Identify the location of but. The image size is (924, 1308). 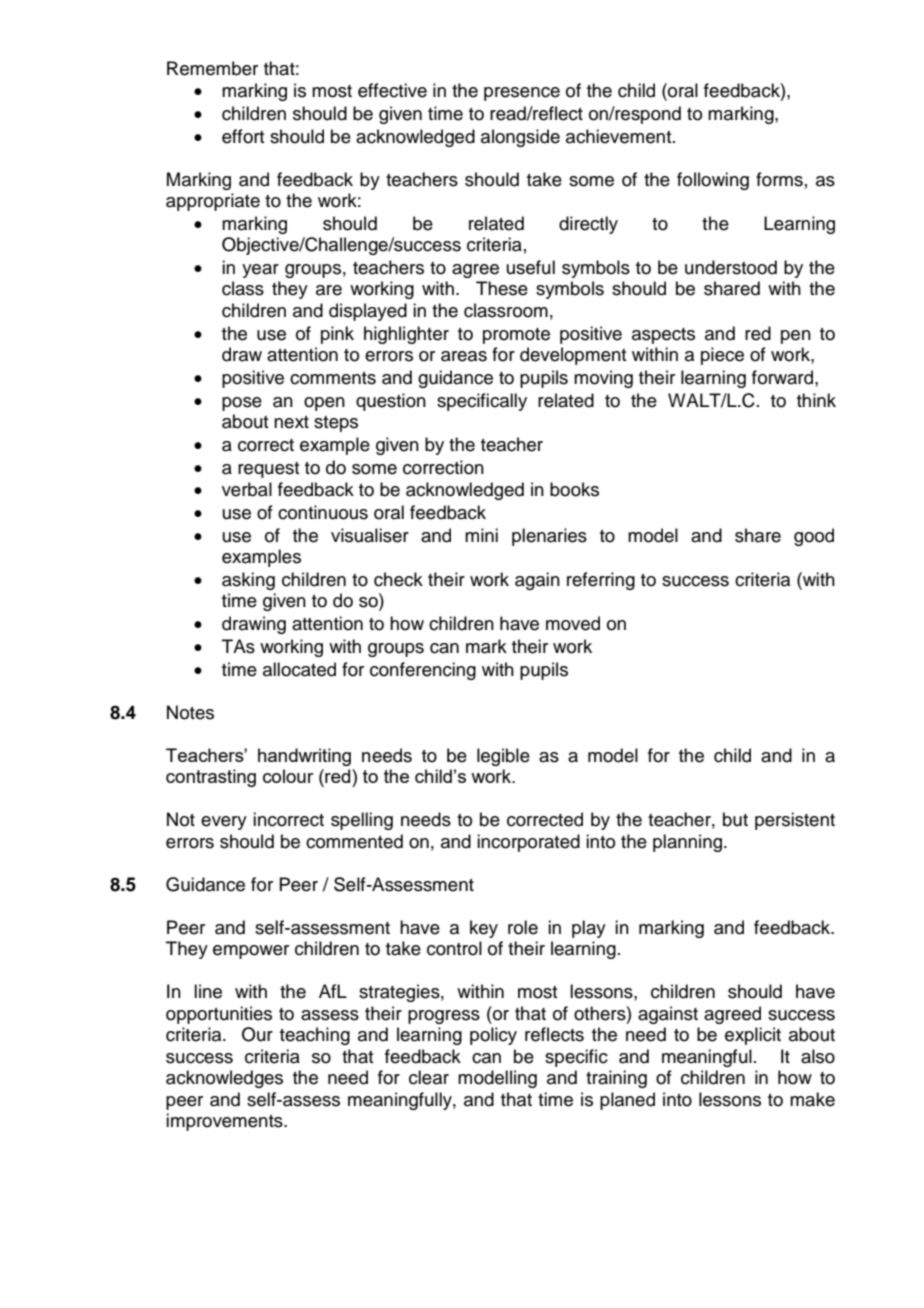
(735, 819).
